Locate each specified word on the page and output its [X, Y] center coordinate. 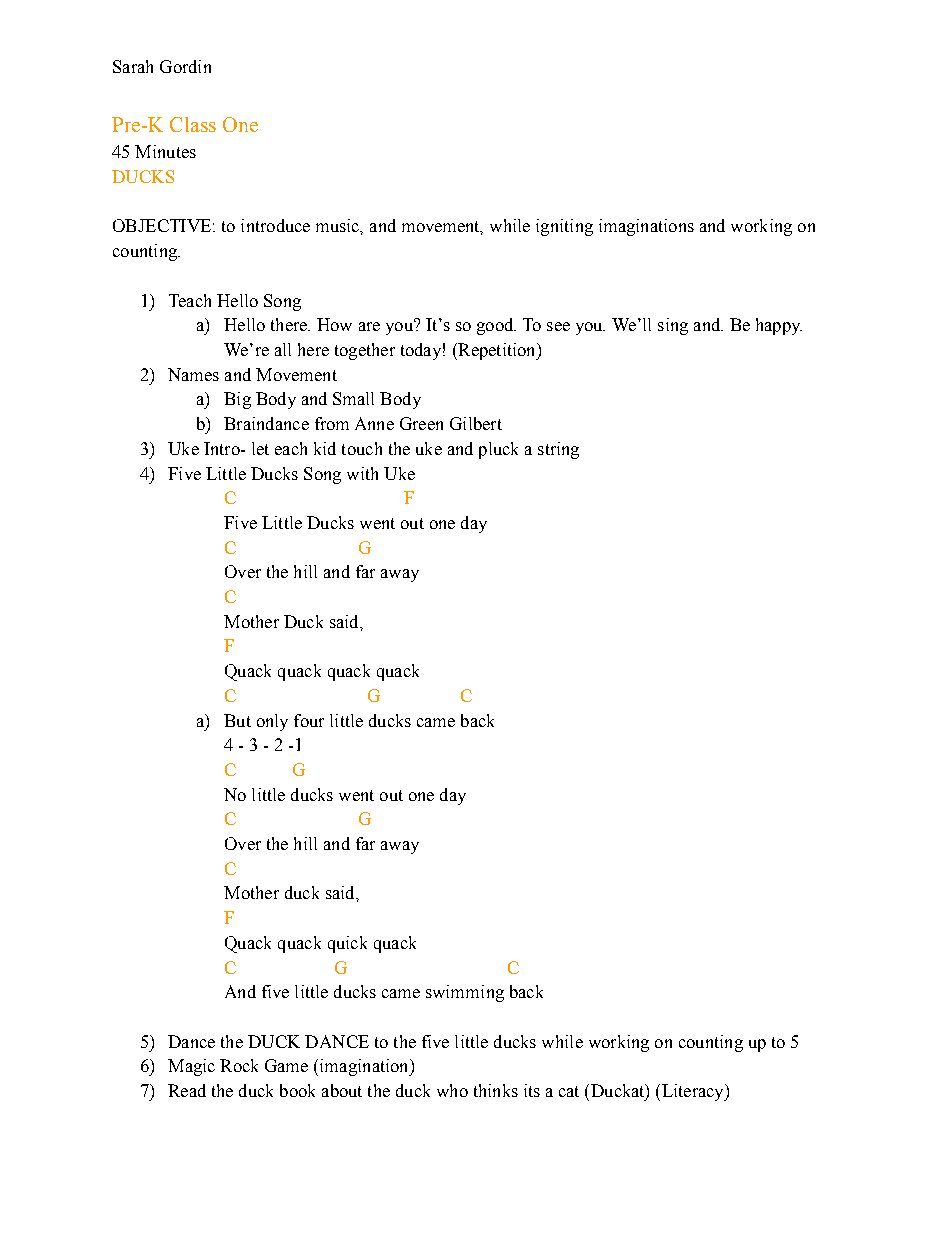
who [452, 1090]
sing [673, 326]
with [362, 473]
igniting [564, 227]
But [237, 720]
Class [193, 124]
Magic [191, 1067]
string [558, 450]
